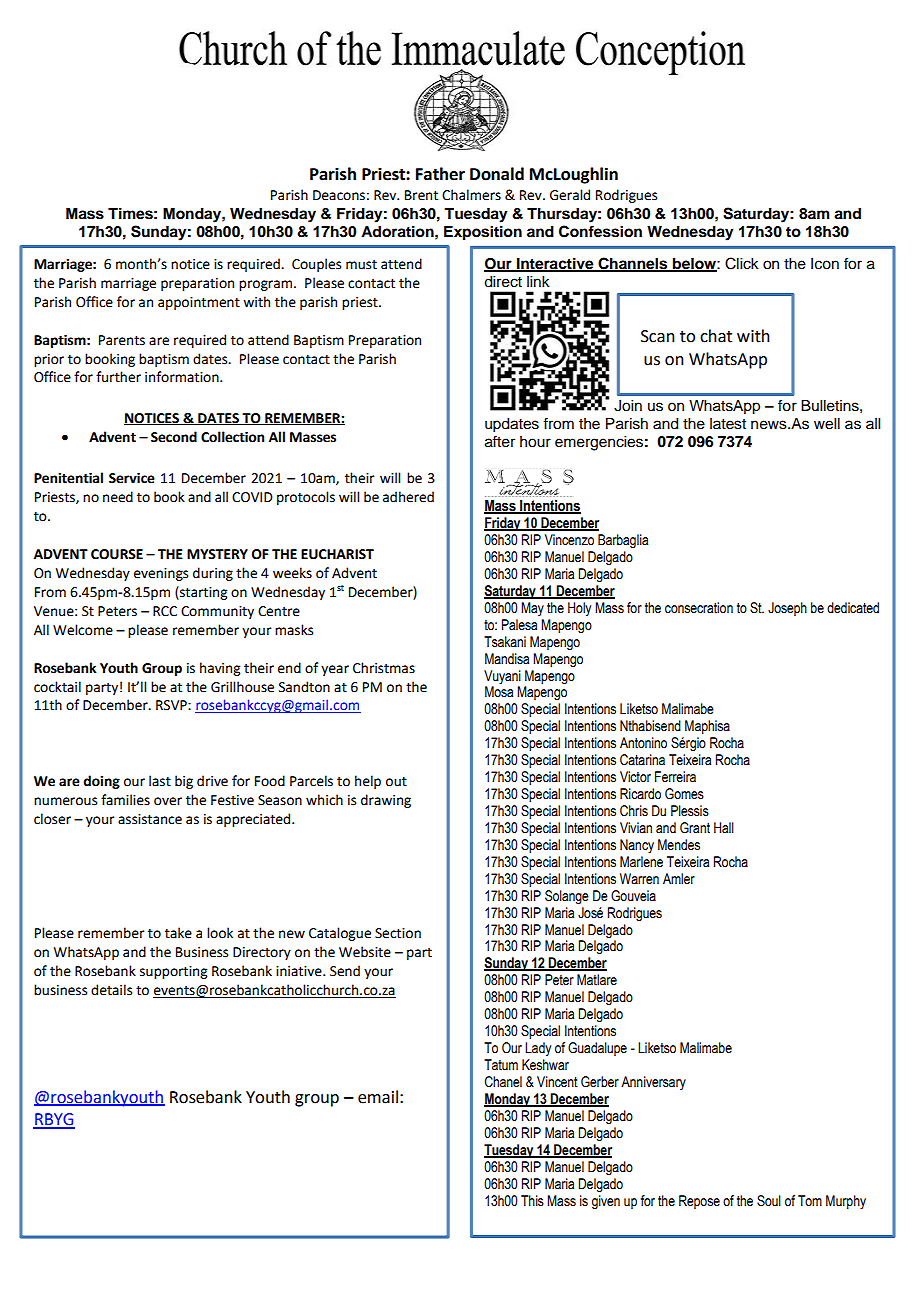 The image size is (924, 1308). What do you see at coordinates (150, 819) in the image?
I see `assistance` at bounding box center [150, 819].
